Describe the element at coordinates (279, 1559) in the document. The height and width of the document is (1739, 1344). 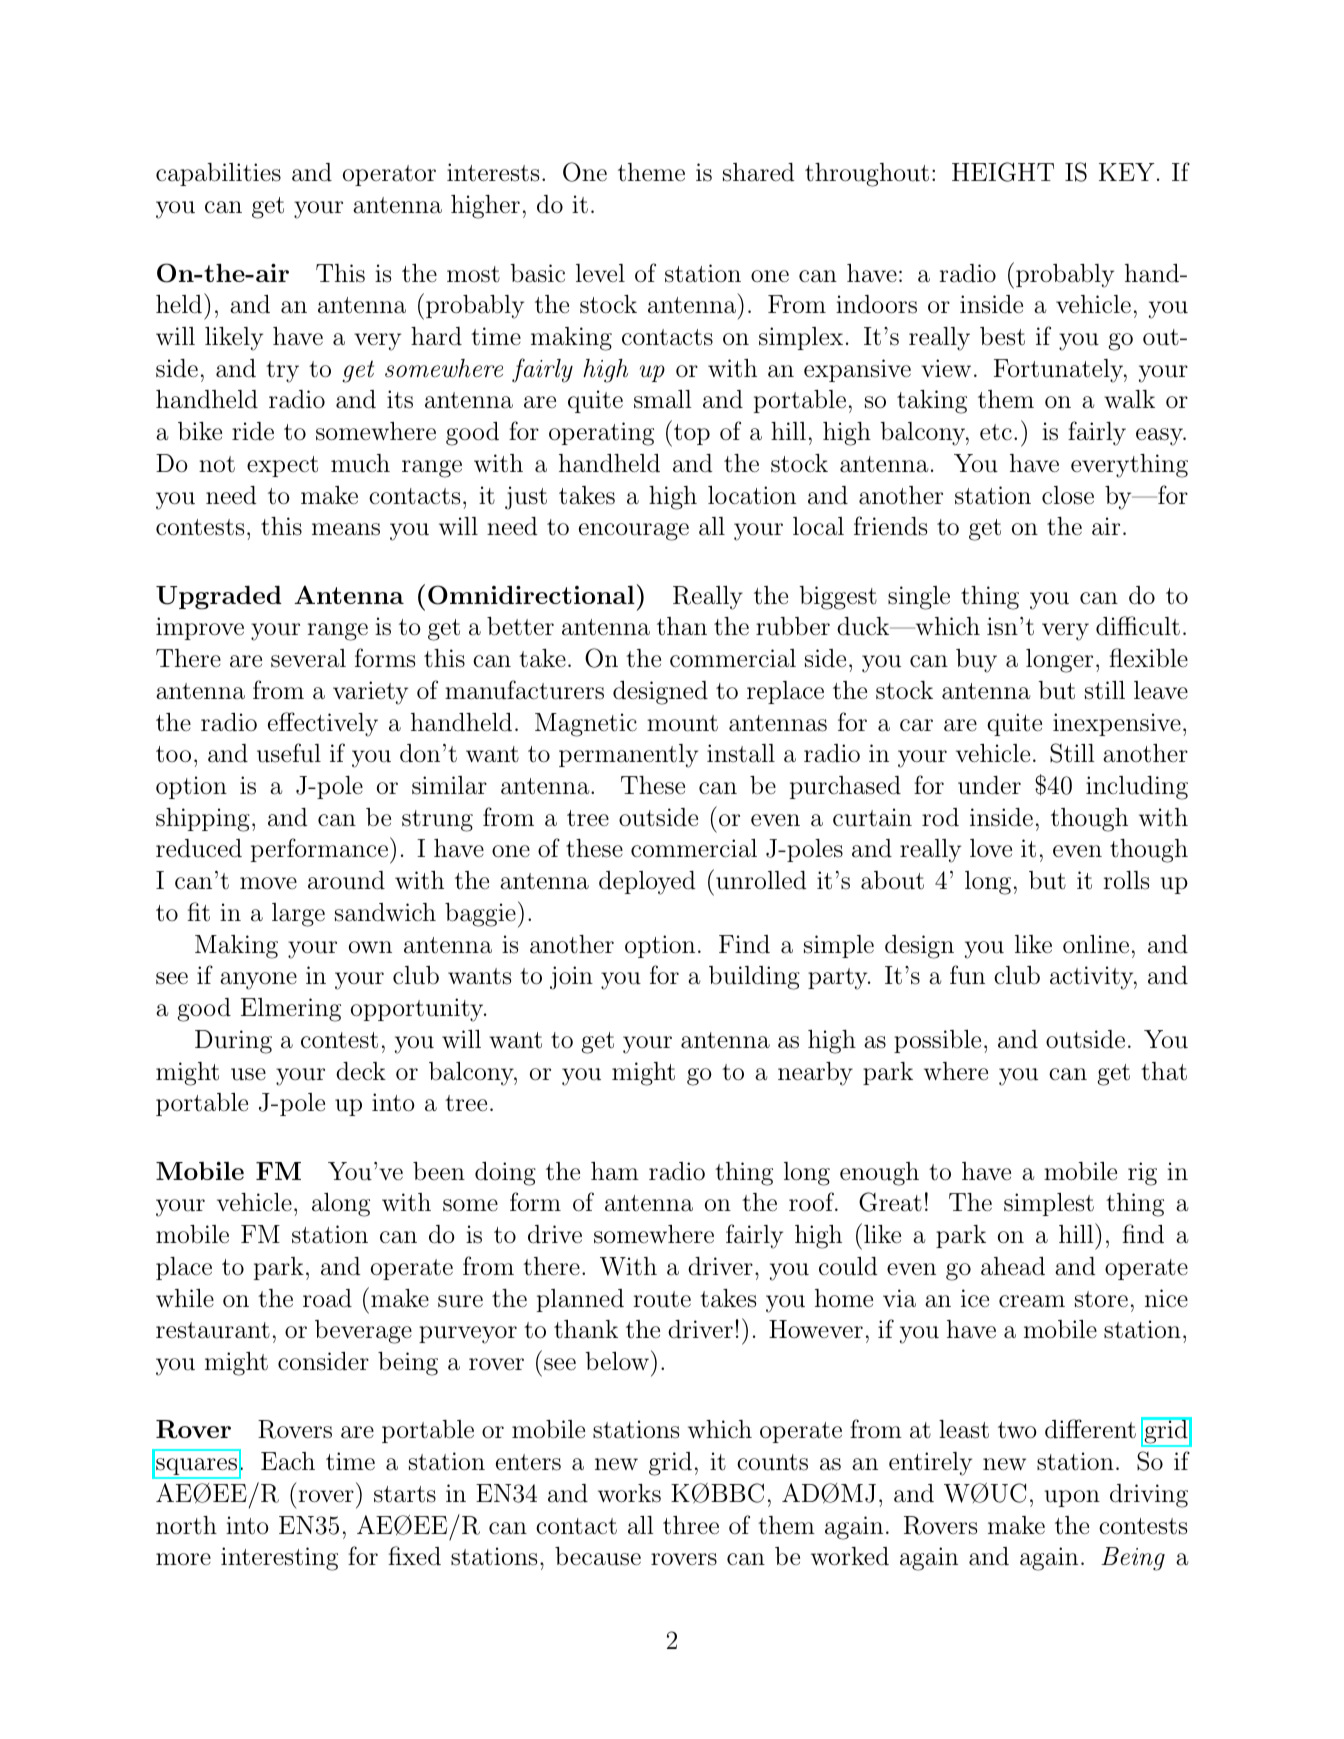
I see `interesting` at that location.
